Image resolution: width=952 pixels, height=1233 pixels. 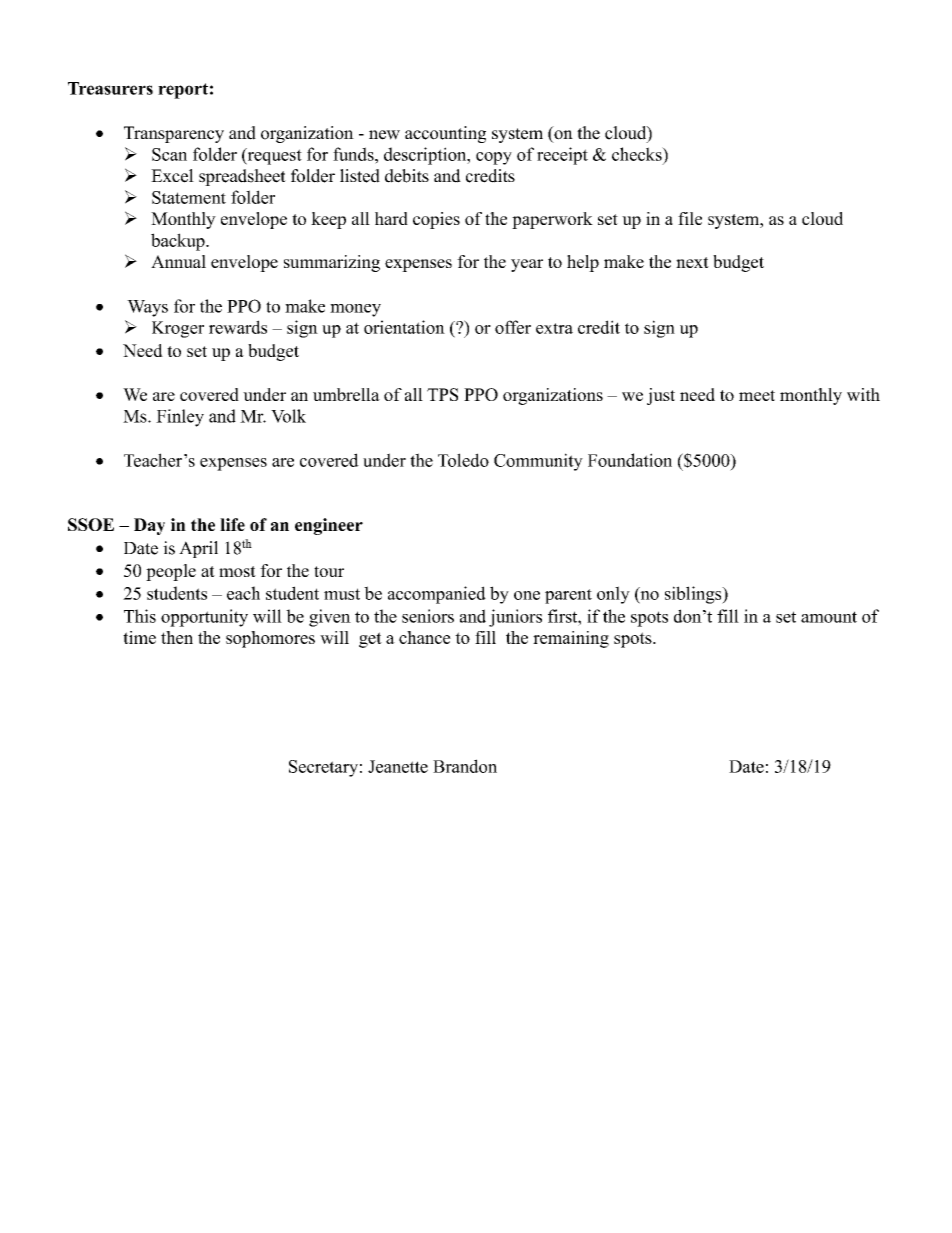 I want to click on Jeanette, so click(x=398, y=766).
